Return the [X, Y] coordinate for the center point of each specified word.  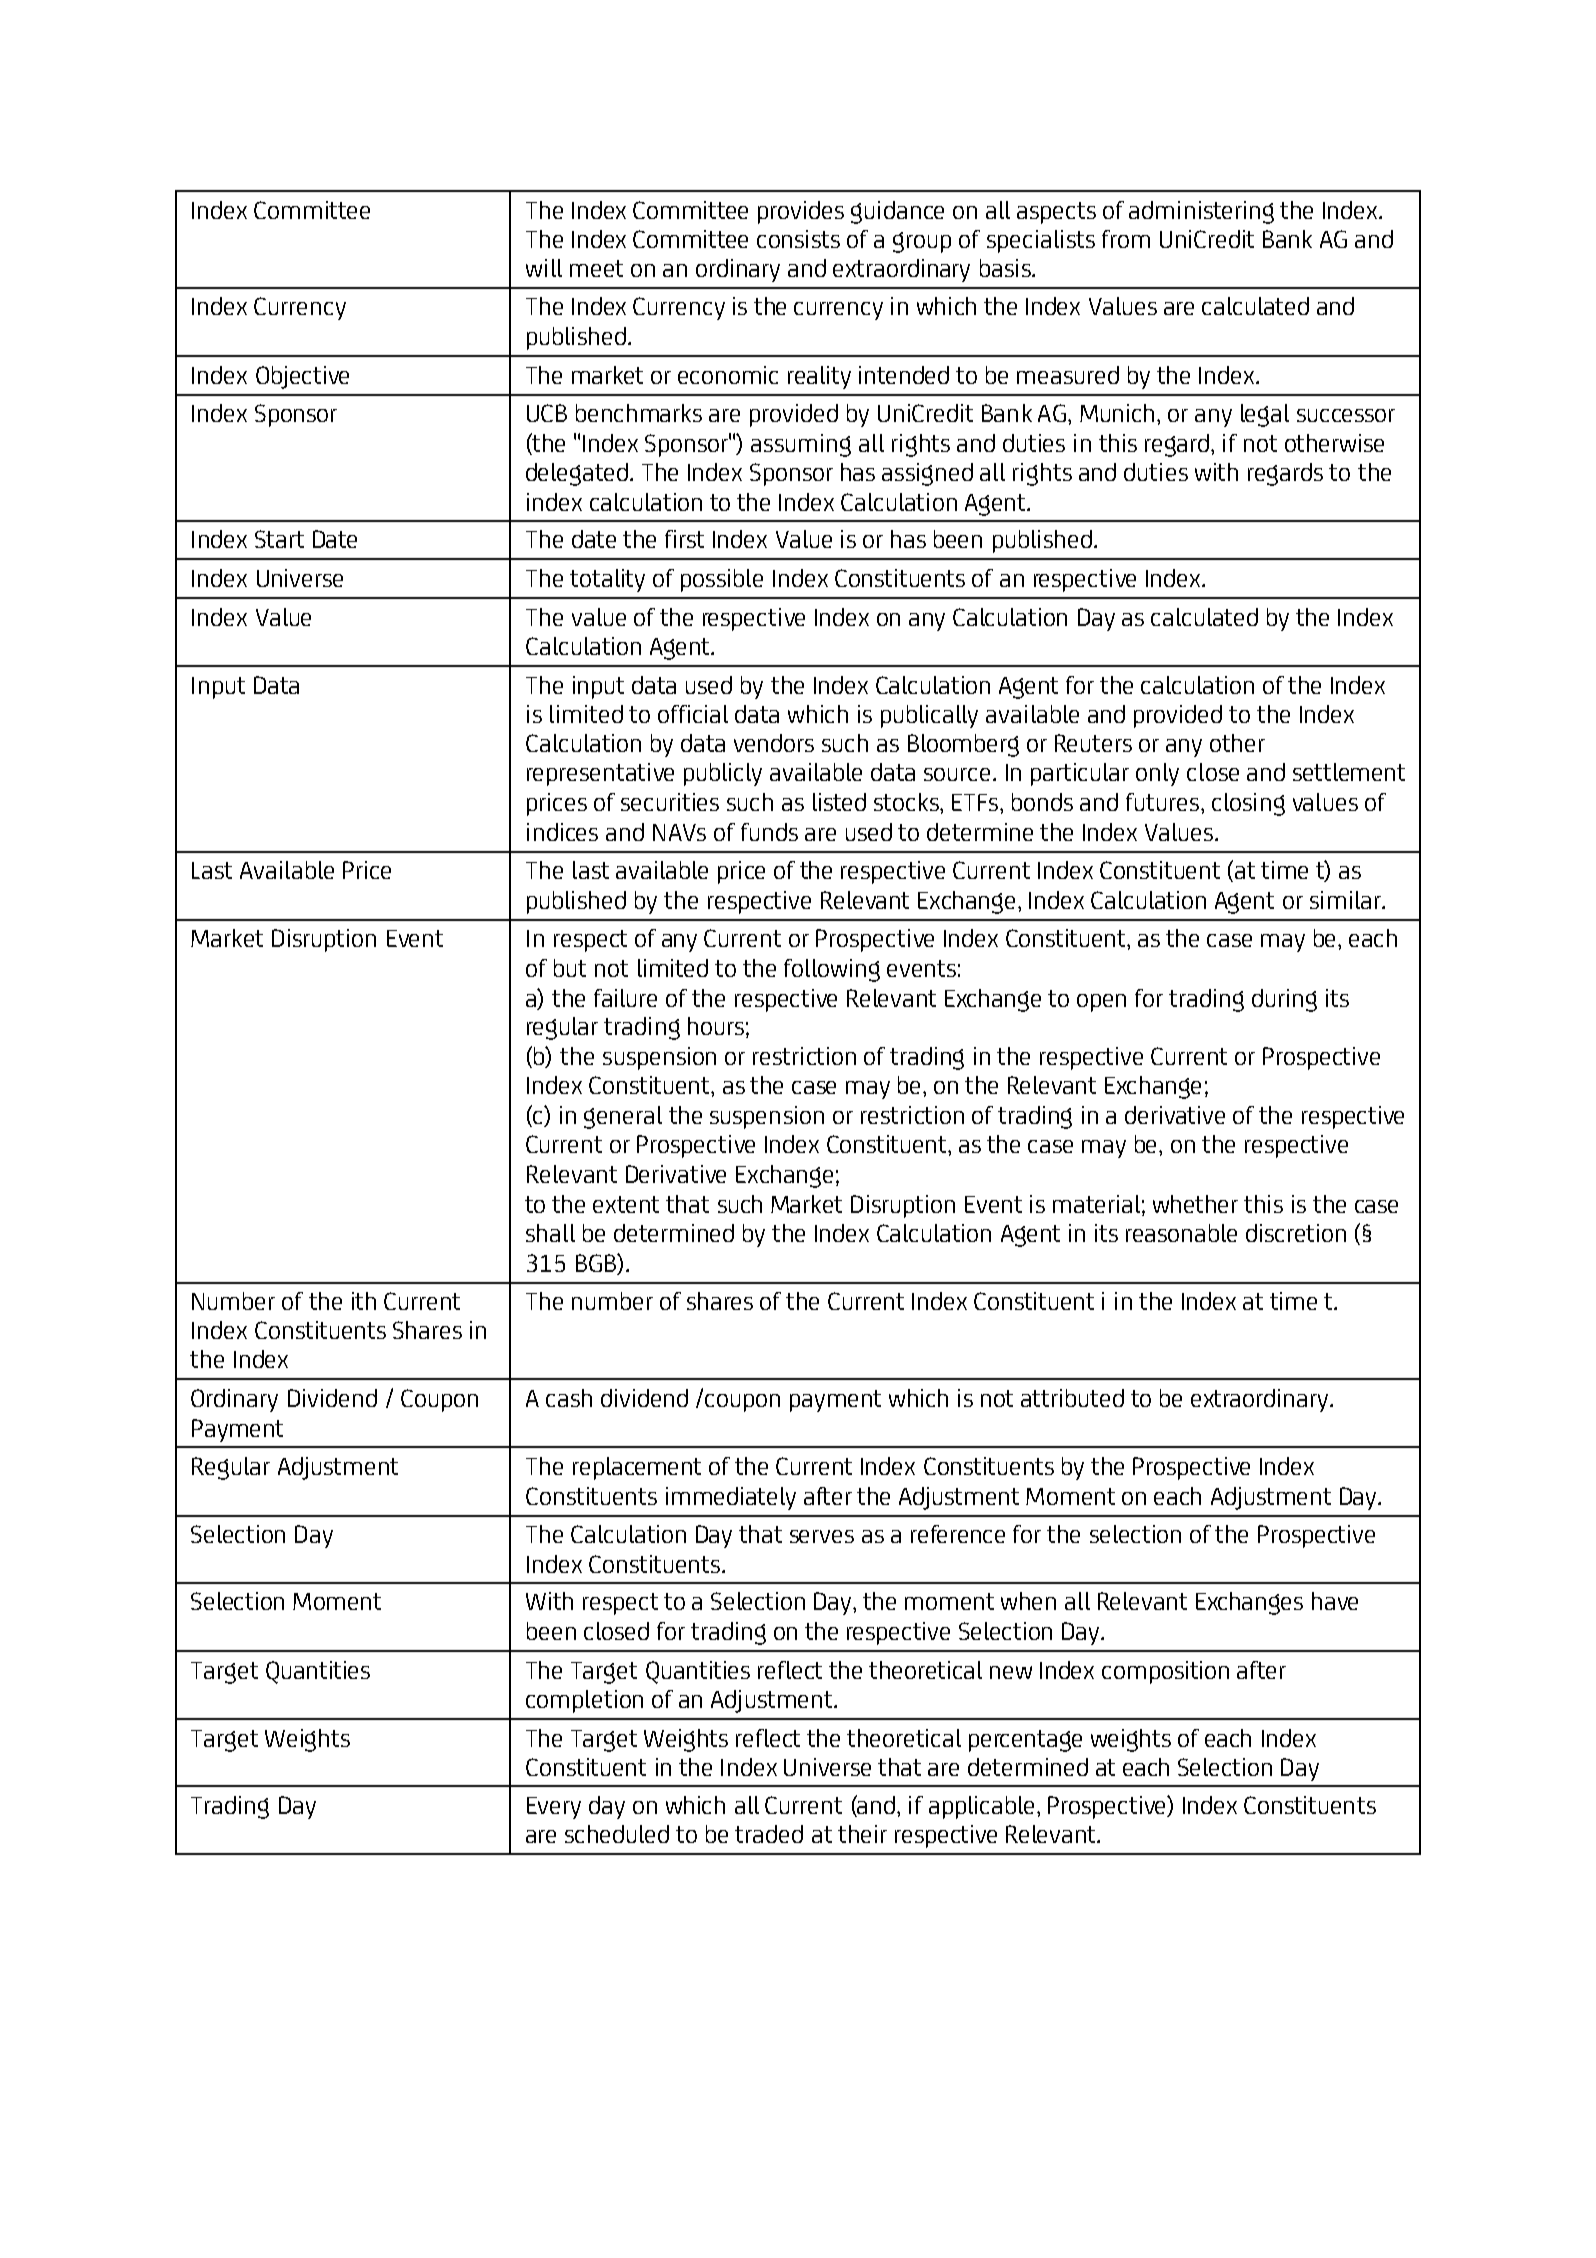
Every [554, 1808]
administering [1201, 212]
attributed [1072, 1398]
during [1284, 1000]
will [544, 268]
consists [798, 239]
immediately [731, 1498]
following [832, 970]
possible [722, 580]
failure [625, 998]
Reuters [1093, 743]
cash [569, 1398]
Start [279, 539]
